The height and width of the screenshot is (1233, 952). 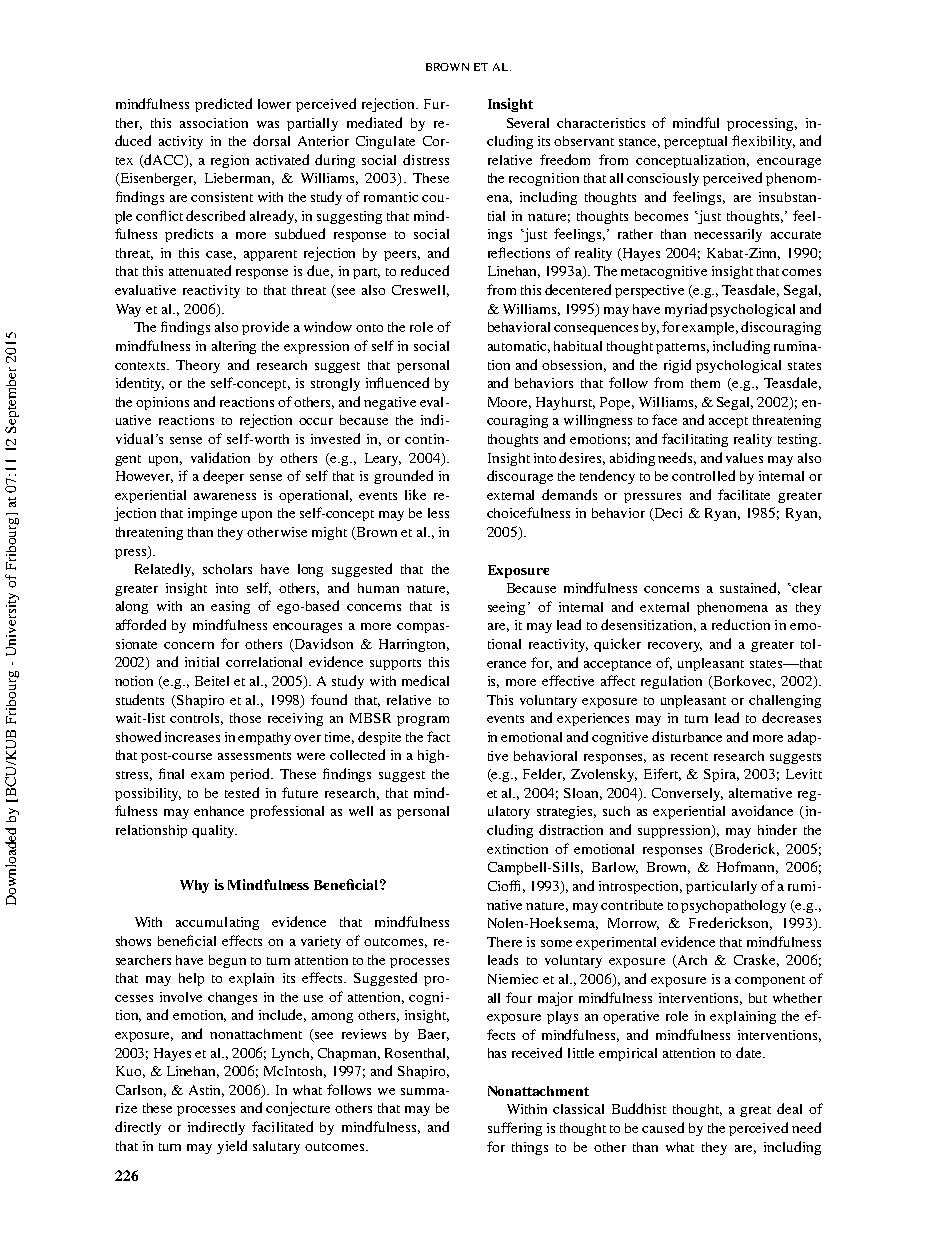 I want to click on region, so click(x=230, y=161).
